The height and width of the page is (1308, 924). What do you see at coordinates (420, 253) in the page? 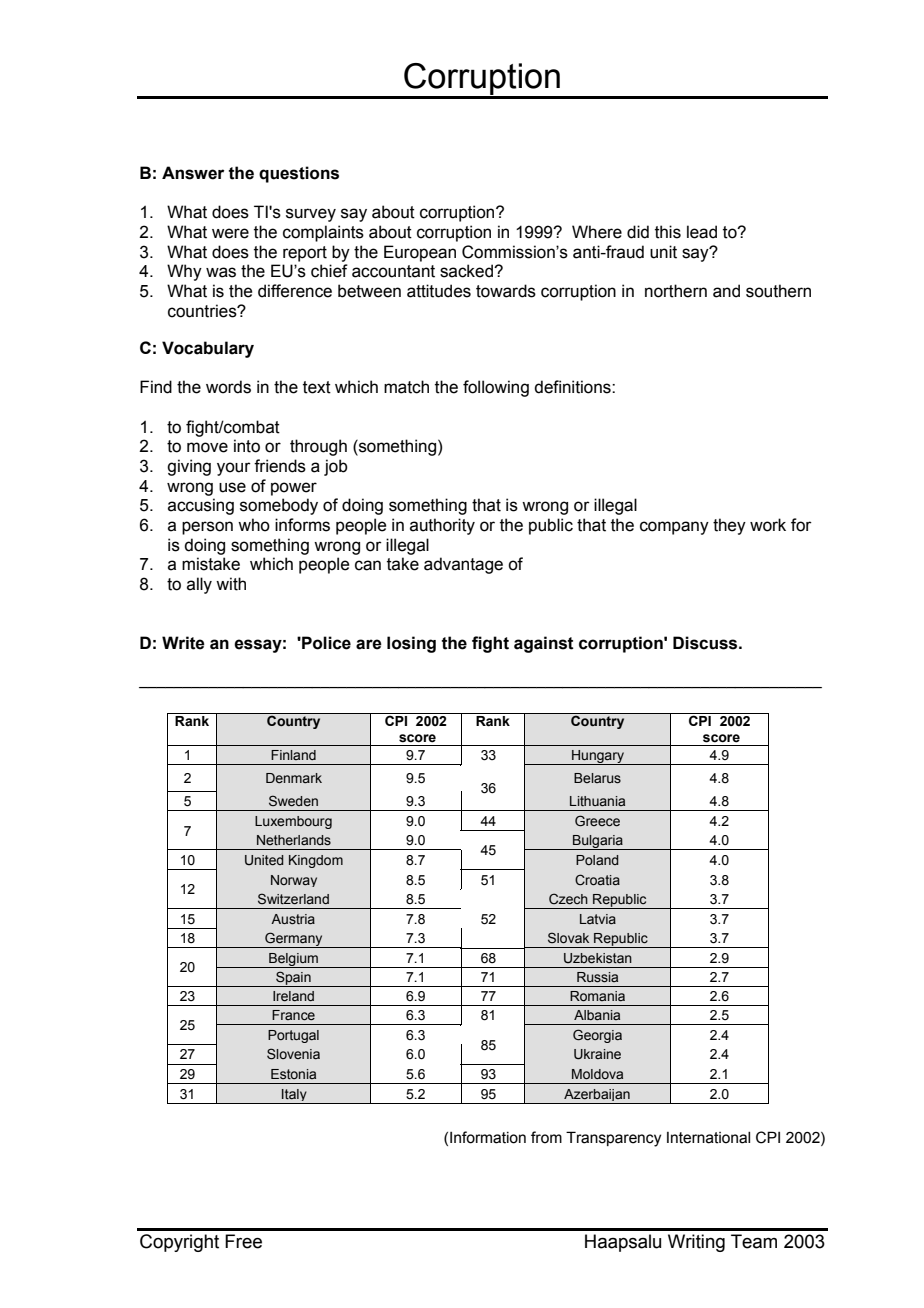
I see `European` at bounding box center [420, 253].
